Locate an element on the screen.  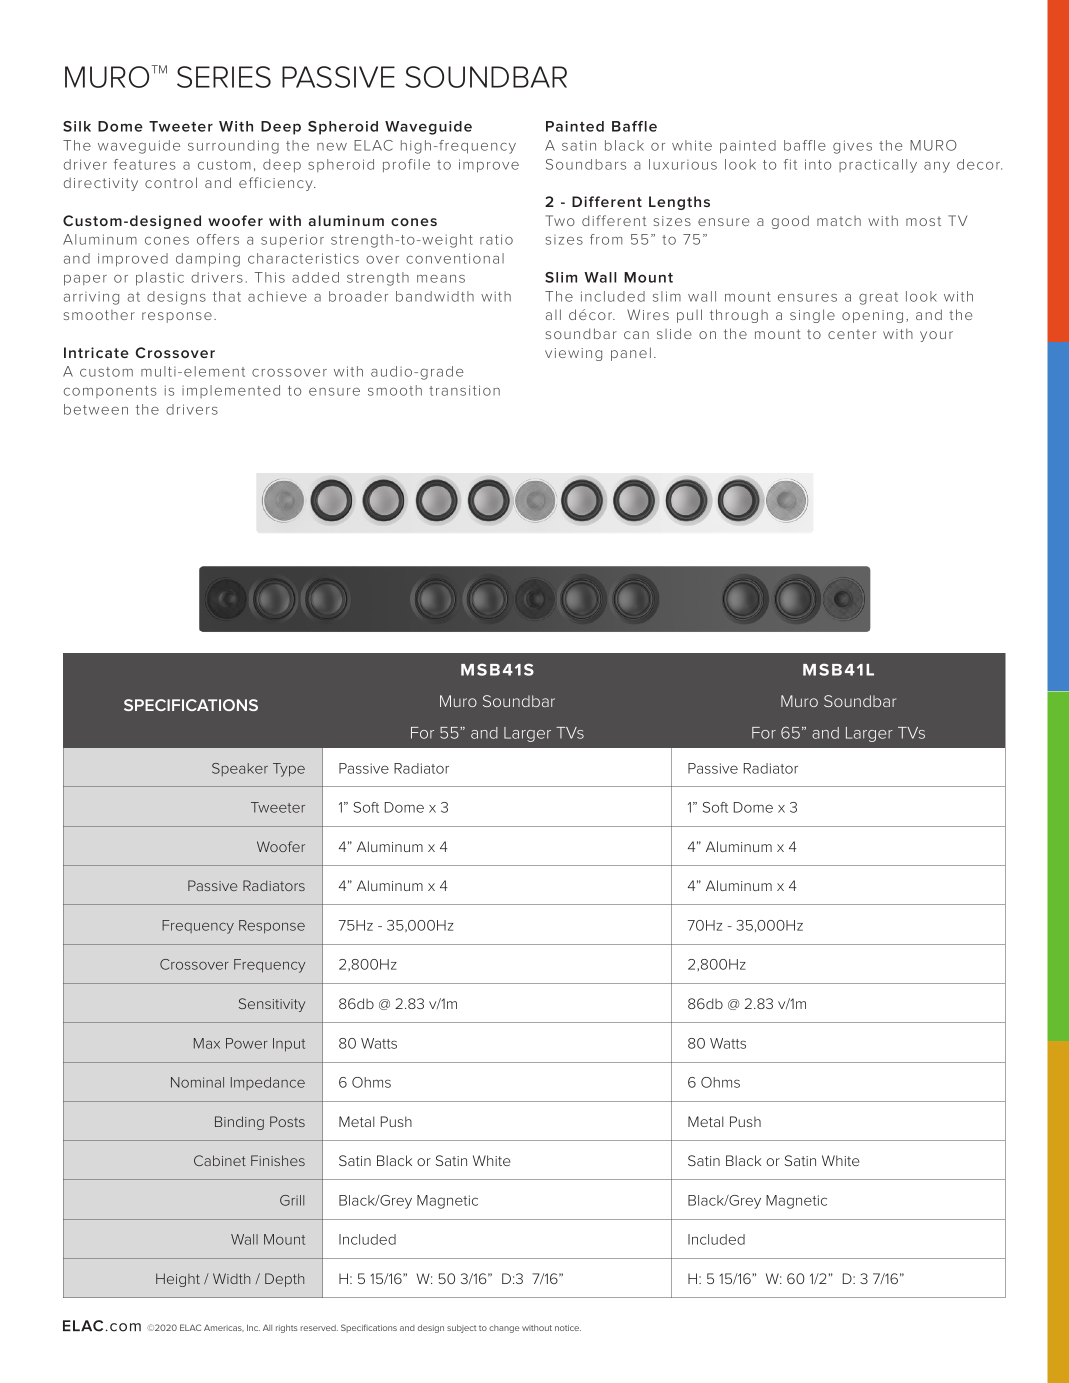
change is located at coordinates (504, 1329).
